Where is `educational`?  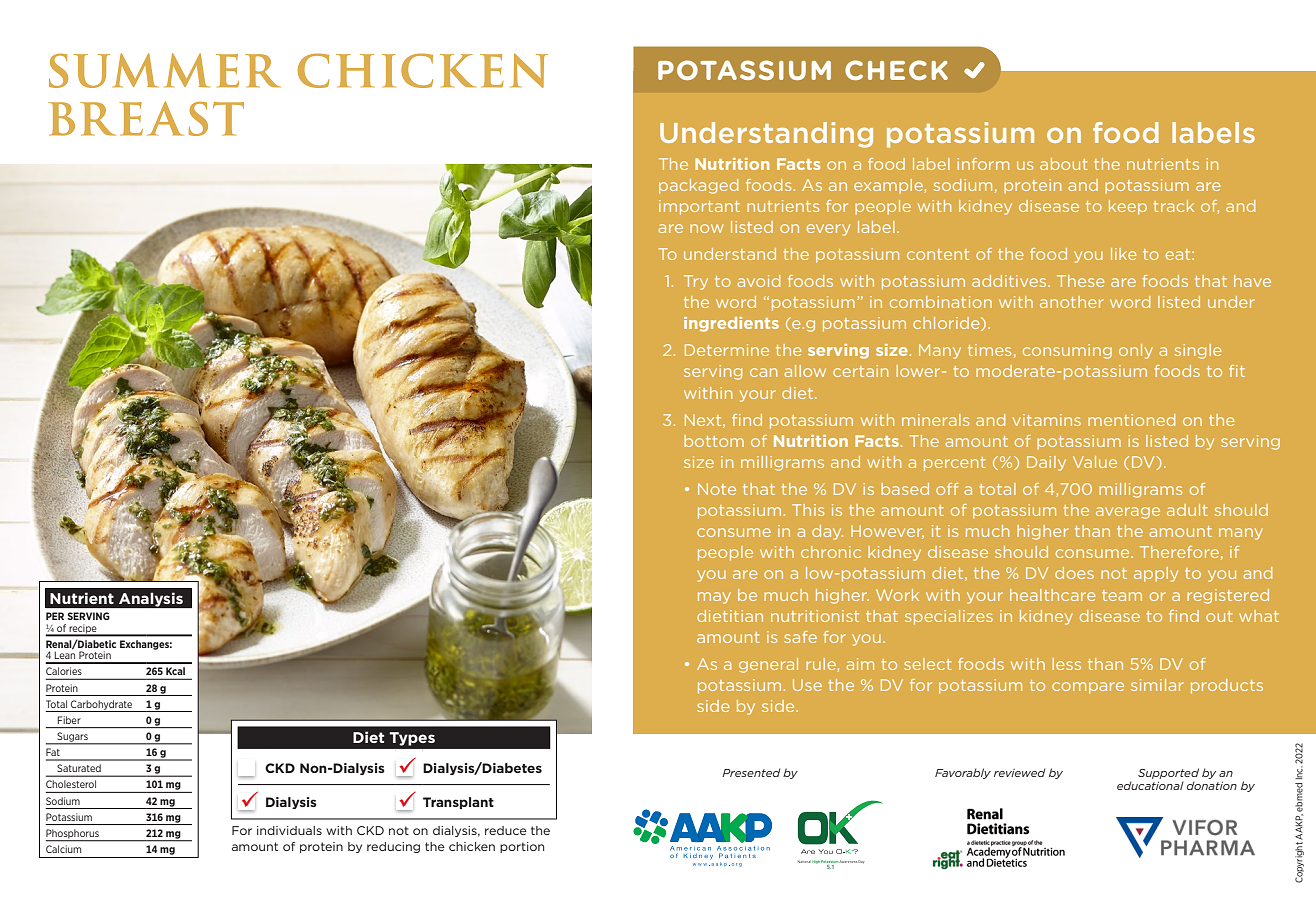
educational is located at coordinates (1150, 785).
